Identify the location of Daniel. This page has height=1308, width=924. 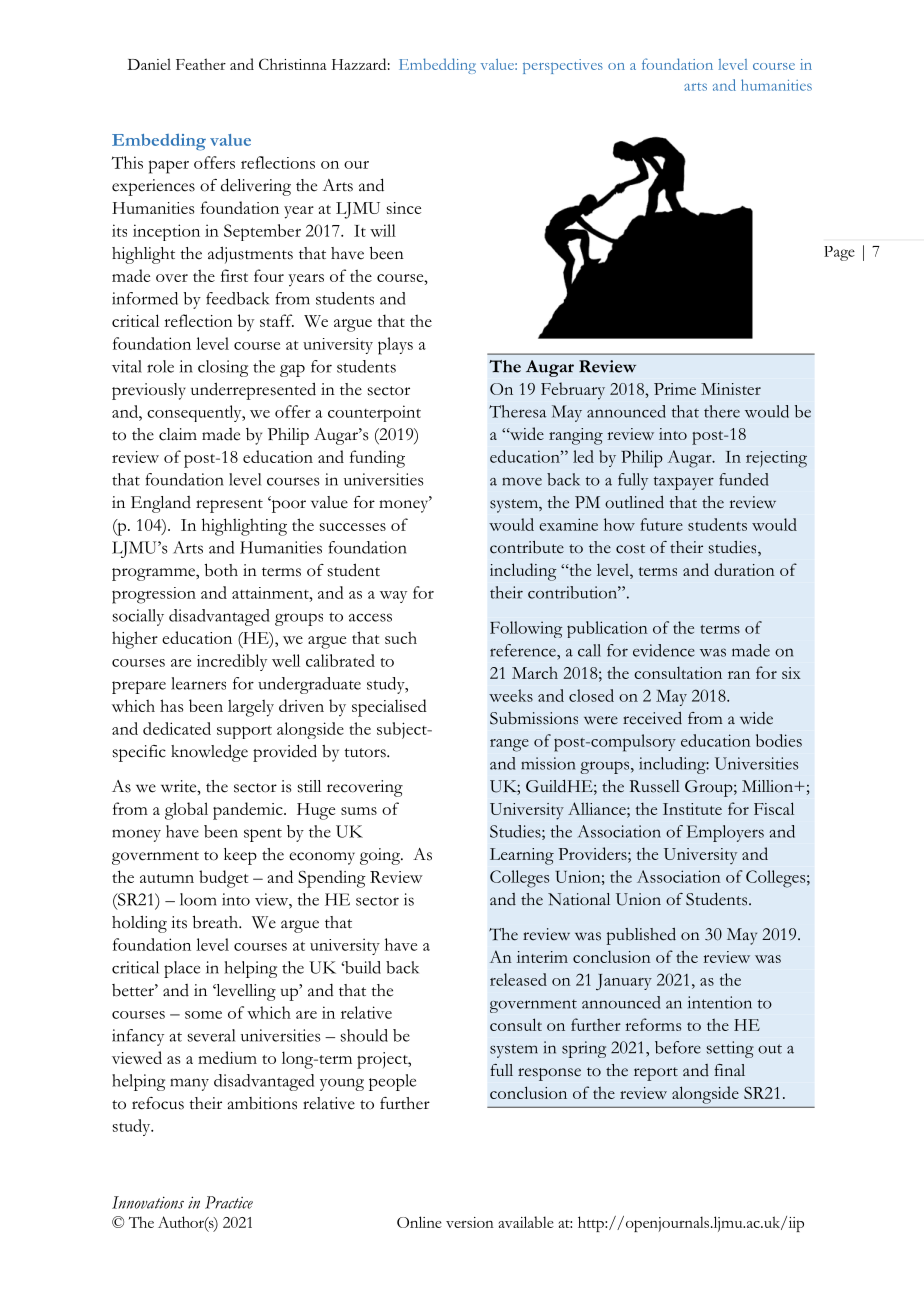
(149, 64).
